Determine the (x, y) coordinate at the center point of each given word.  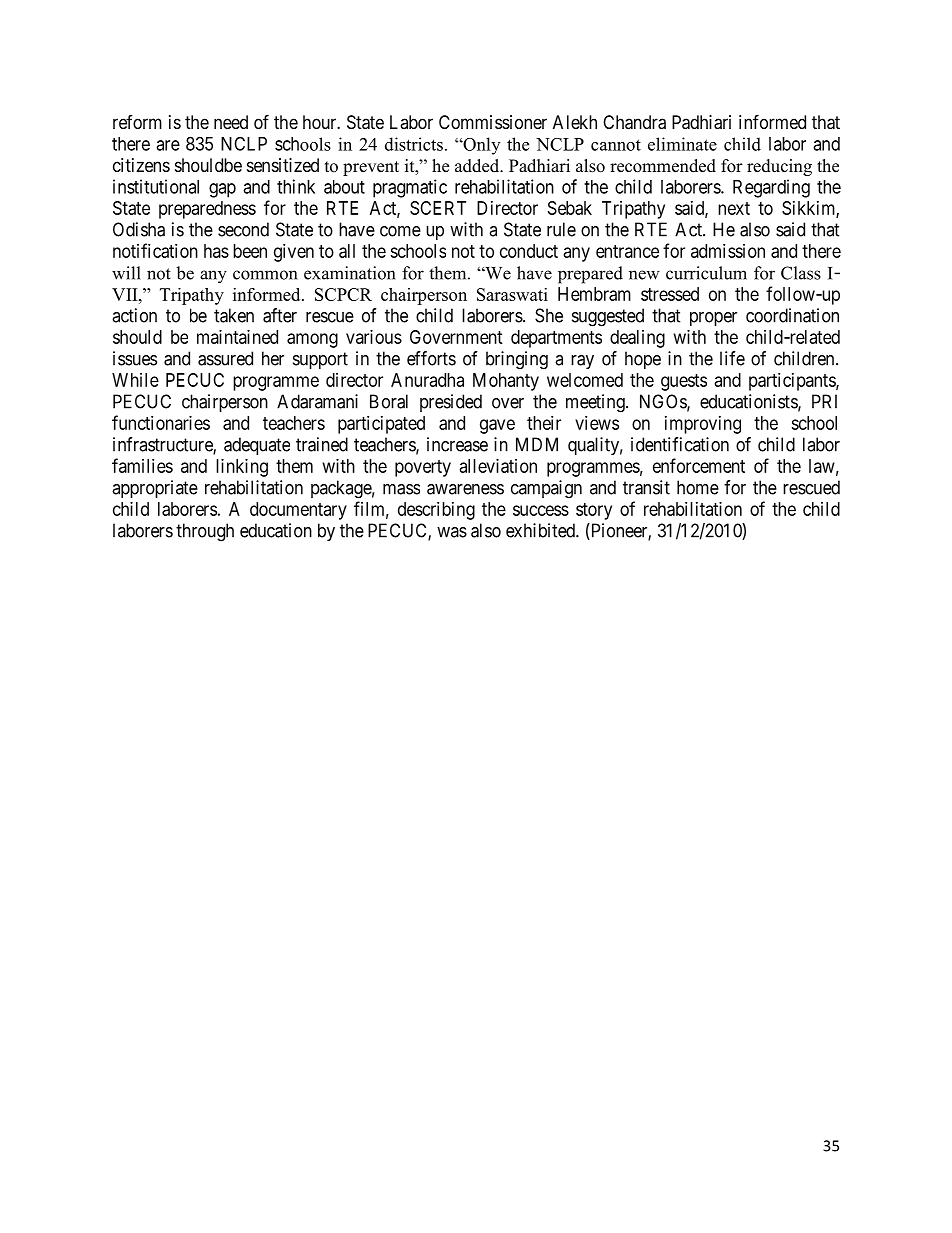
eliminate (682, 144)
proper (713, 319)
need (231, 122)
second (243, 229)
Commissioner (493, 122)
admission (728, 251)
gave (497, 426)
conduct (529, 251)
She (549, 315)
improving (703, 425)
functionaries (161, 422)
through (205, 532)
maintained (237, 337)
